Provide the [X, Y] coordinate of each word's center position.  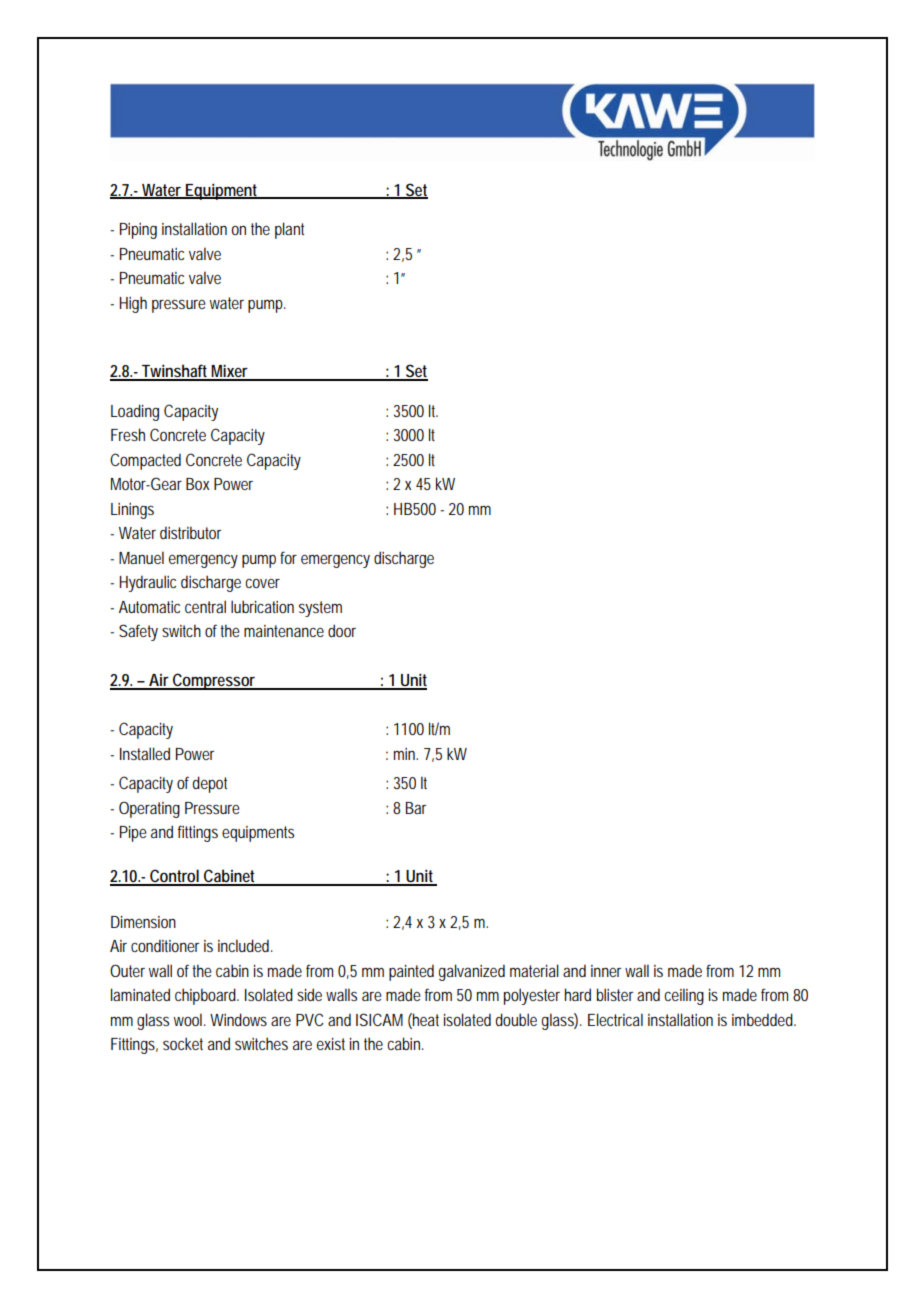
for [288, 557]
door [342, 630]
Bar [416, 808]
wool [189, 1019]
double [516, 1019]
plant [289, 230]
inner [606, 971]
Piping [138, 231]
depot [209, 784]
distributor [190, 532]
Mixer [230, 372]
